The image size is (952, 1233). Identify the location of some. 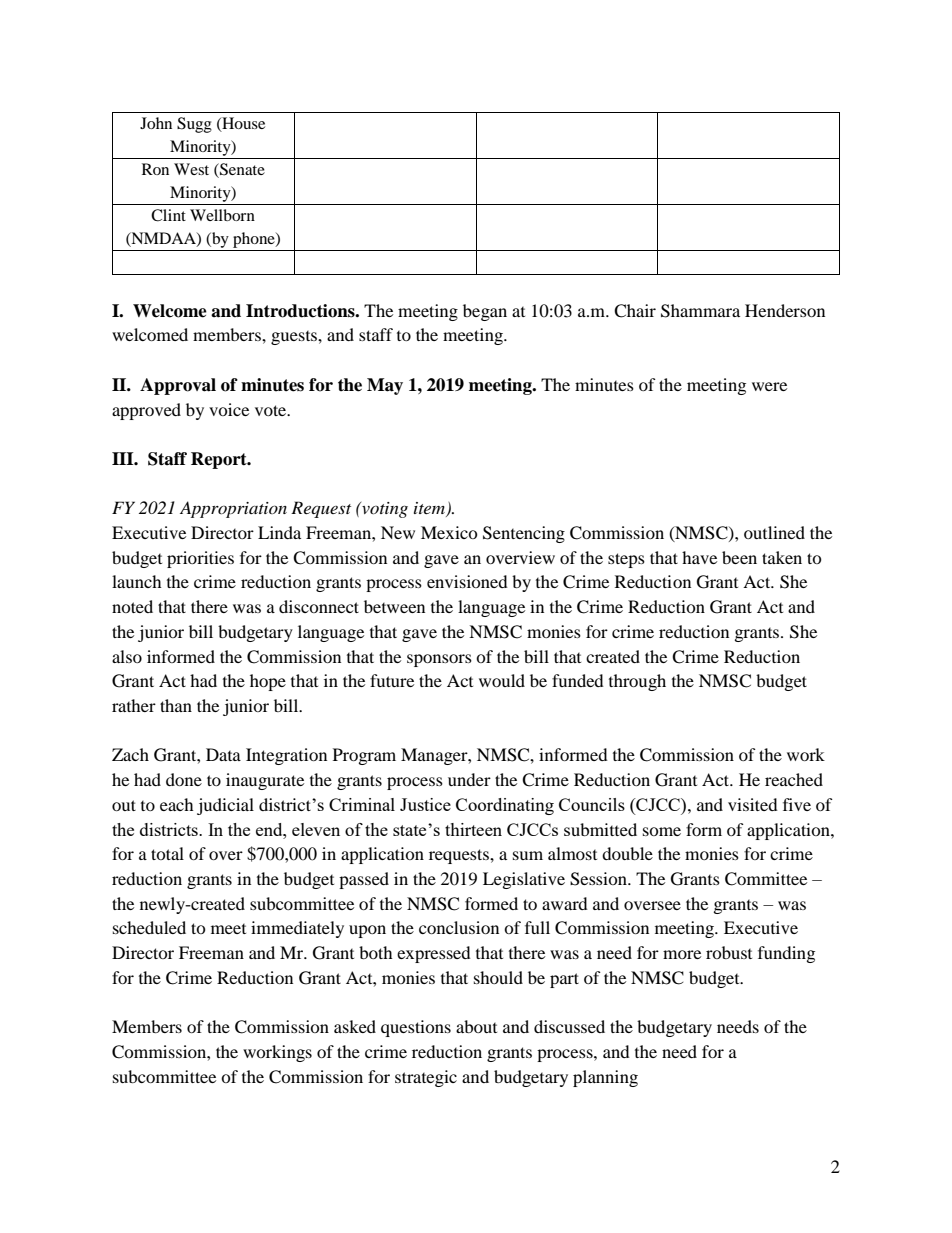
(662, 831).
